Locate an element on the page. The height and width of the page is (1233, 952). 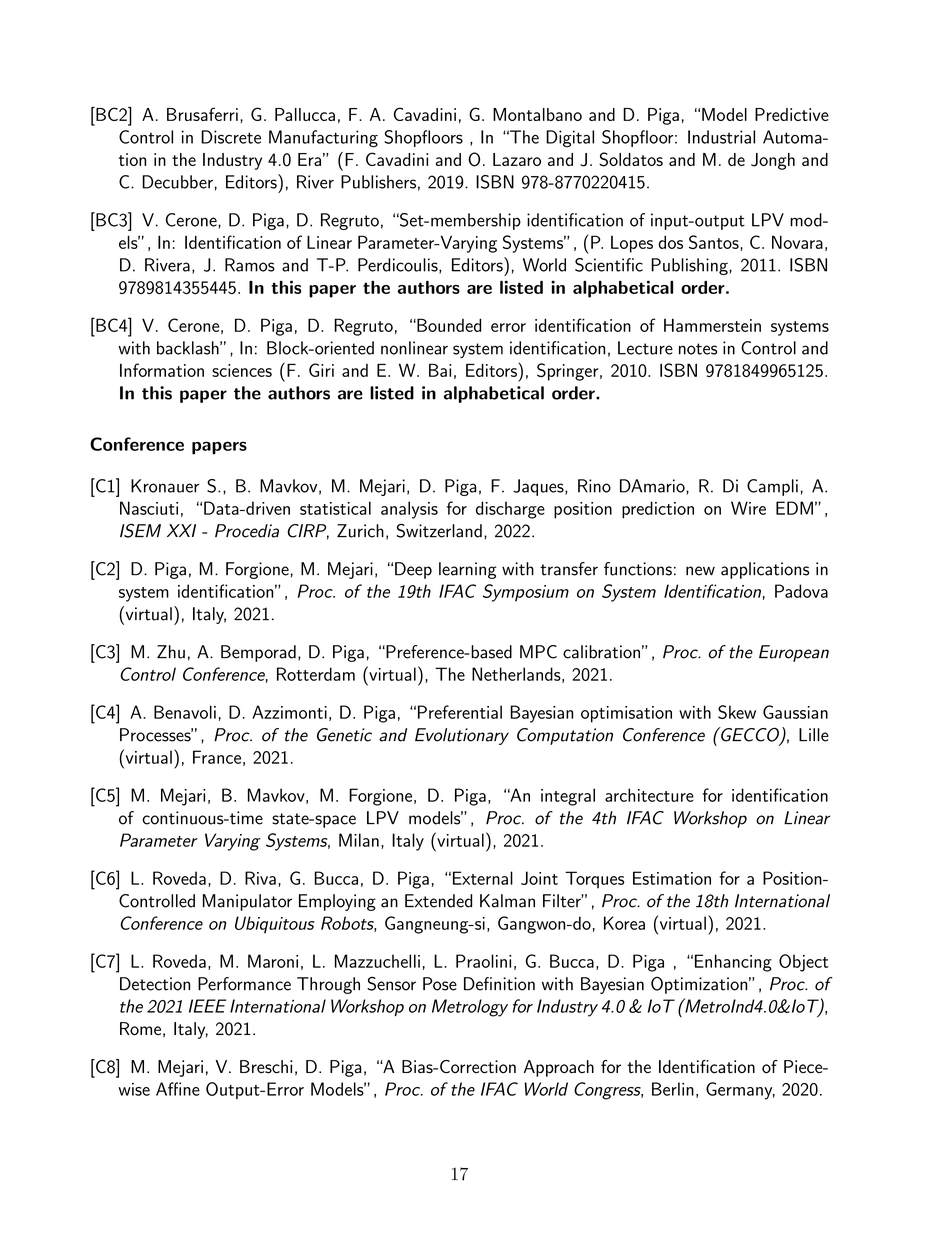
IEEE is located at coordinates (207, 1006).
